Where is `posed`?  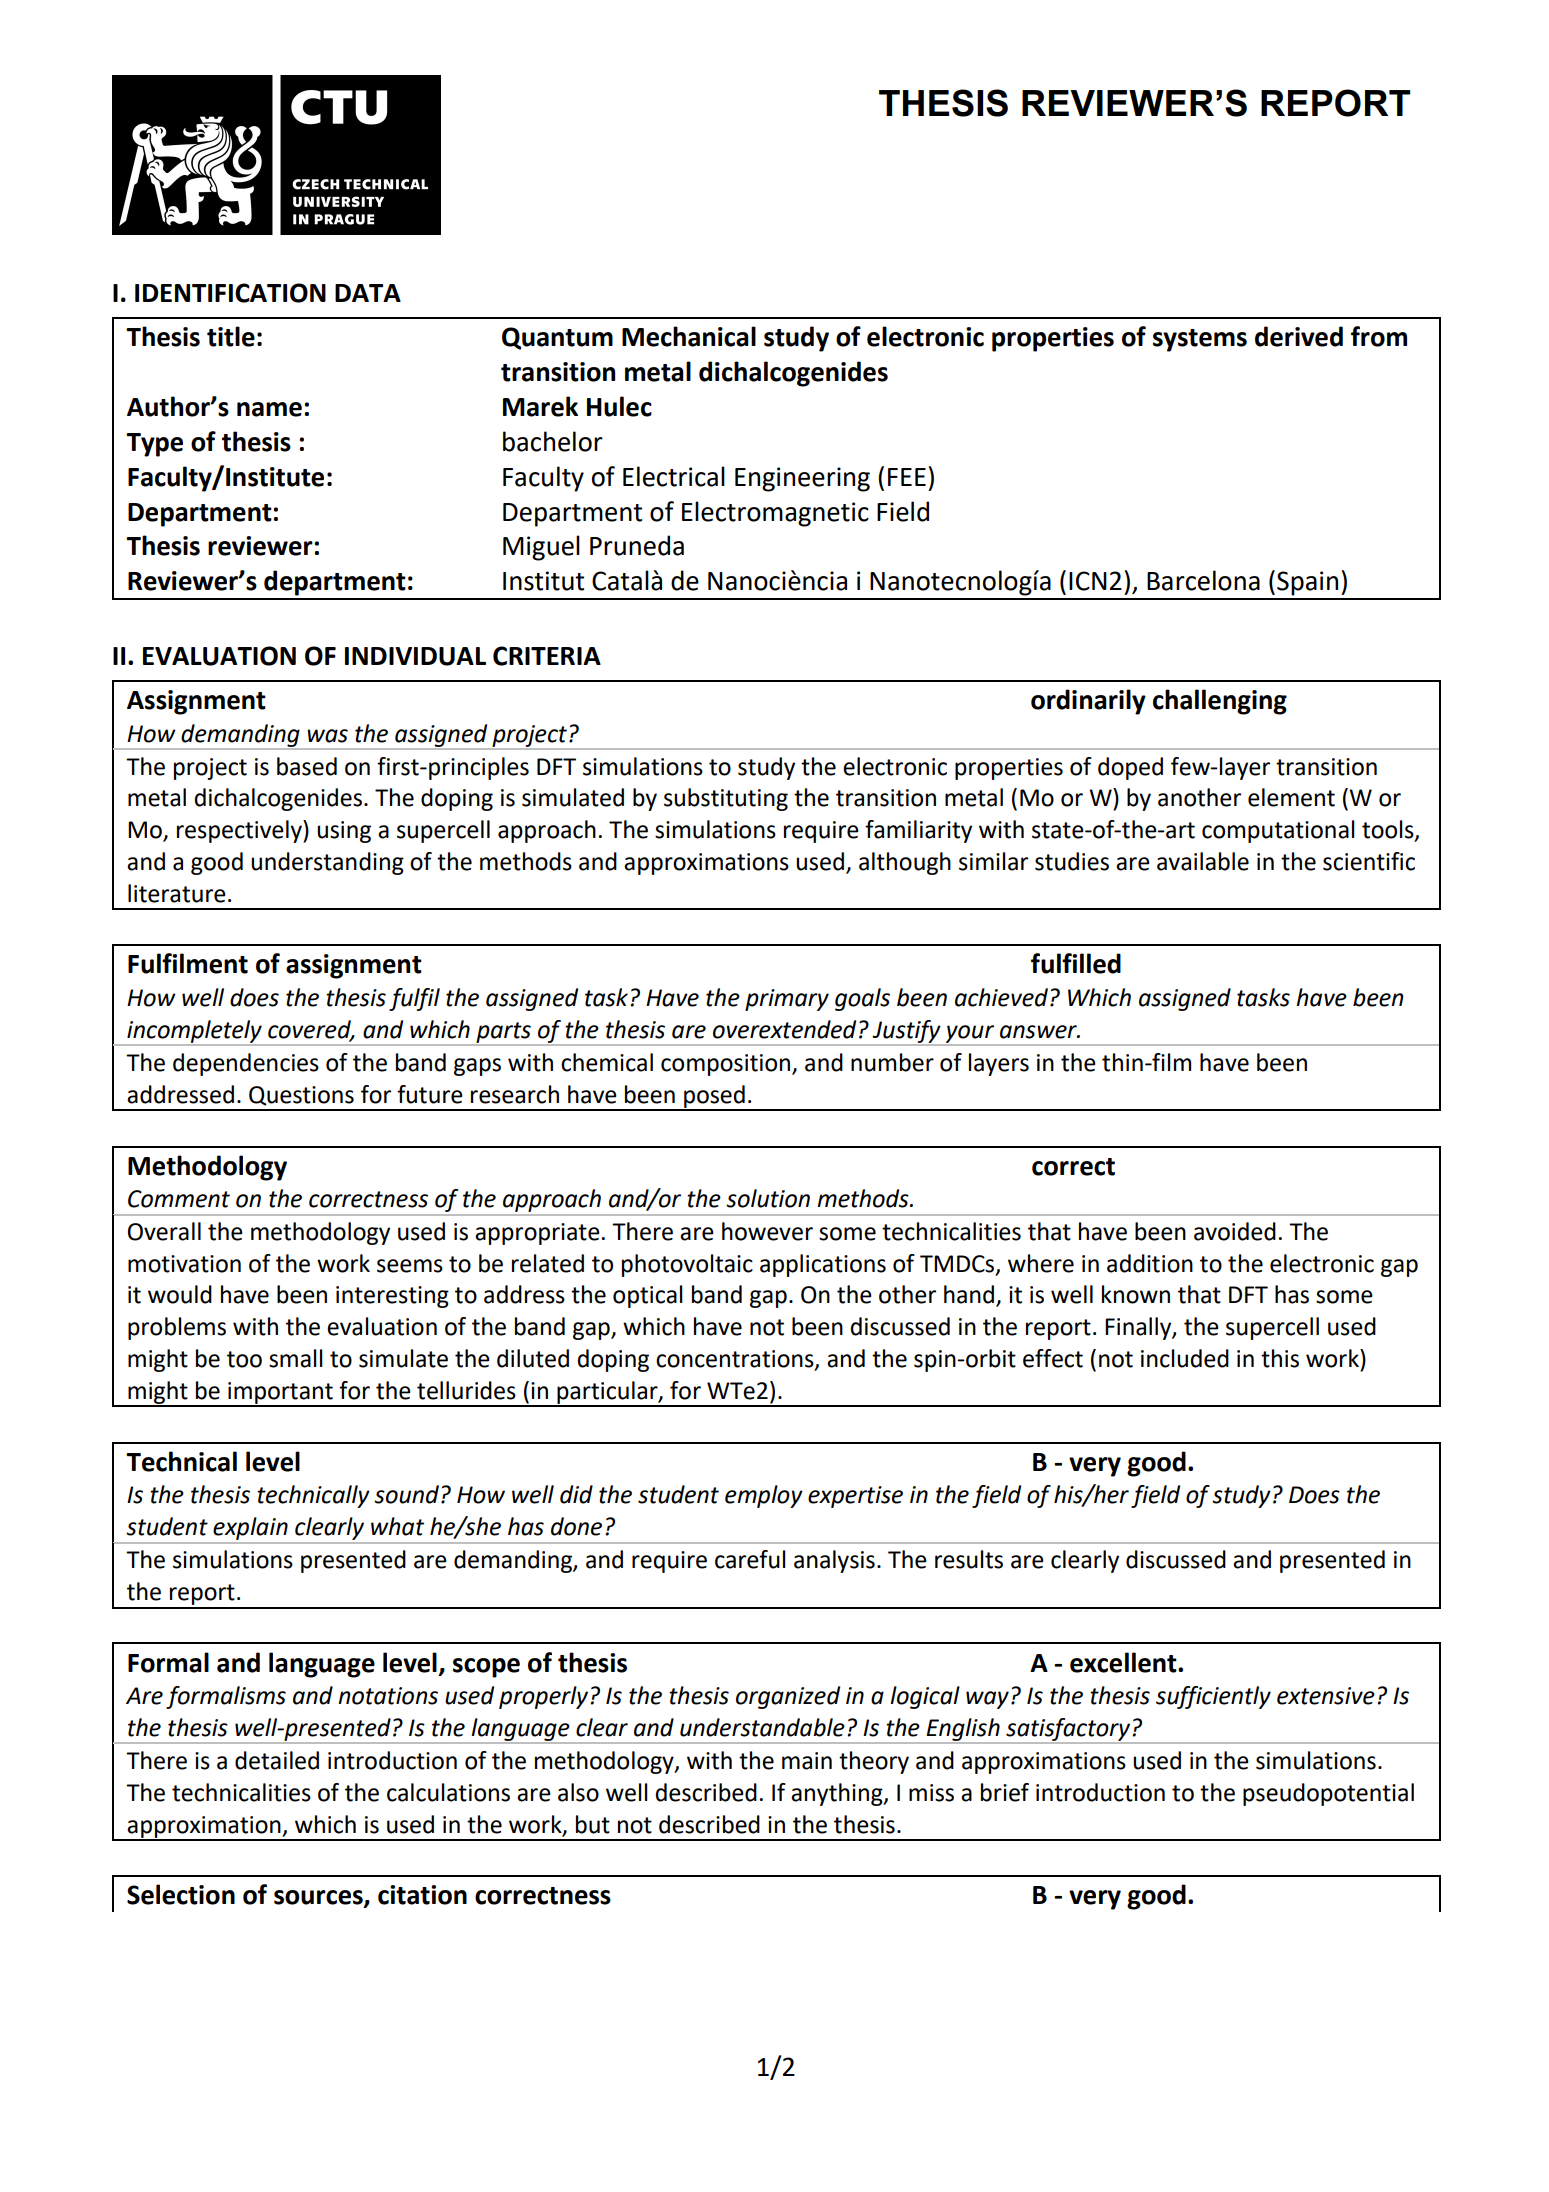
posed is located at coordinates (714, 1097).
